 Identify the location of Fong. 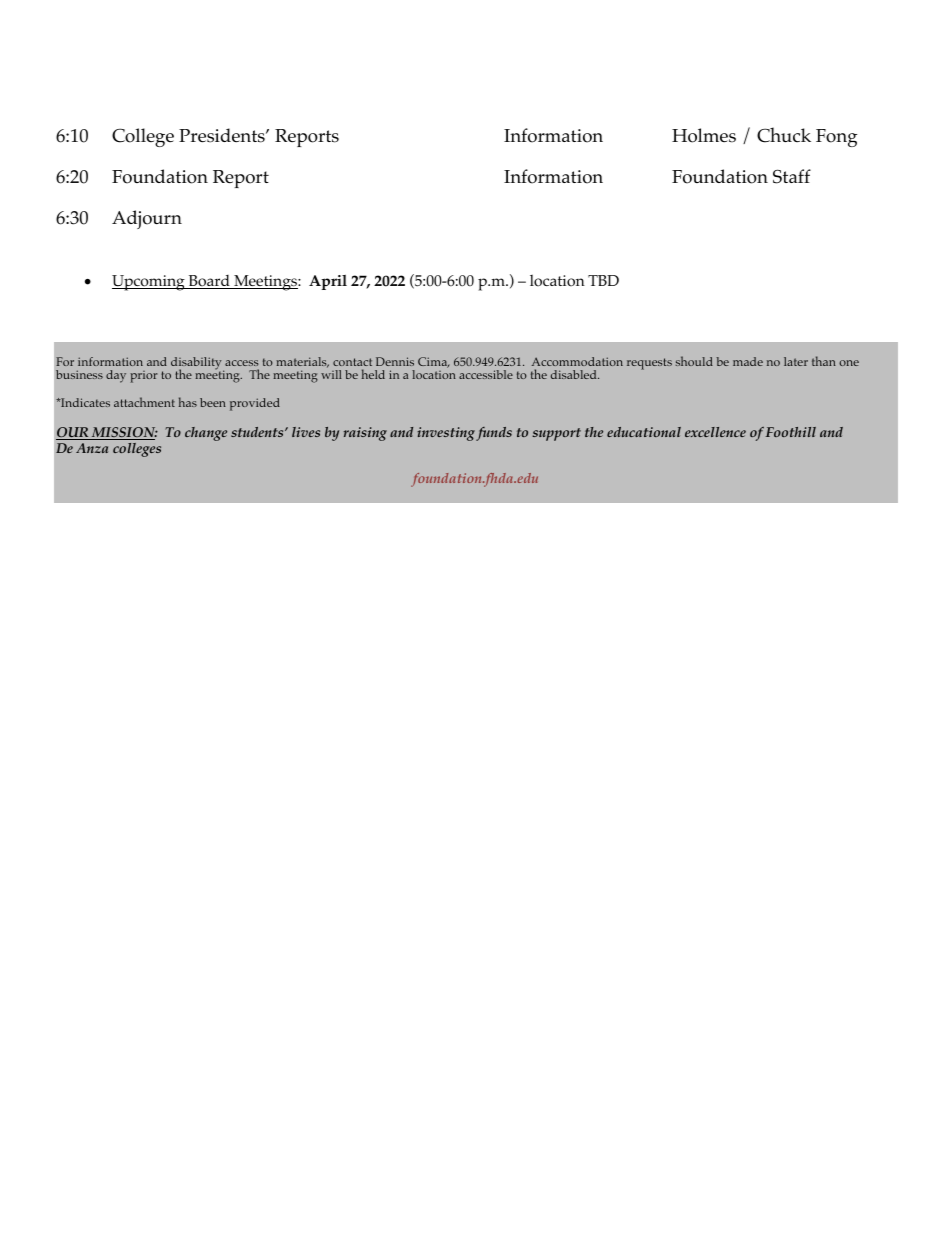
(836, 138).
